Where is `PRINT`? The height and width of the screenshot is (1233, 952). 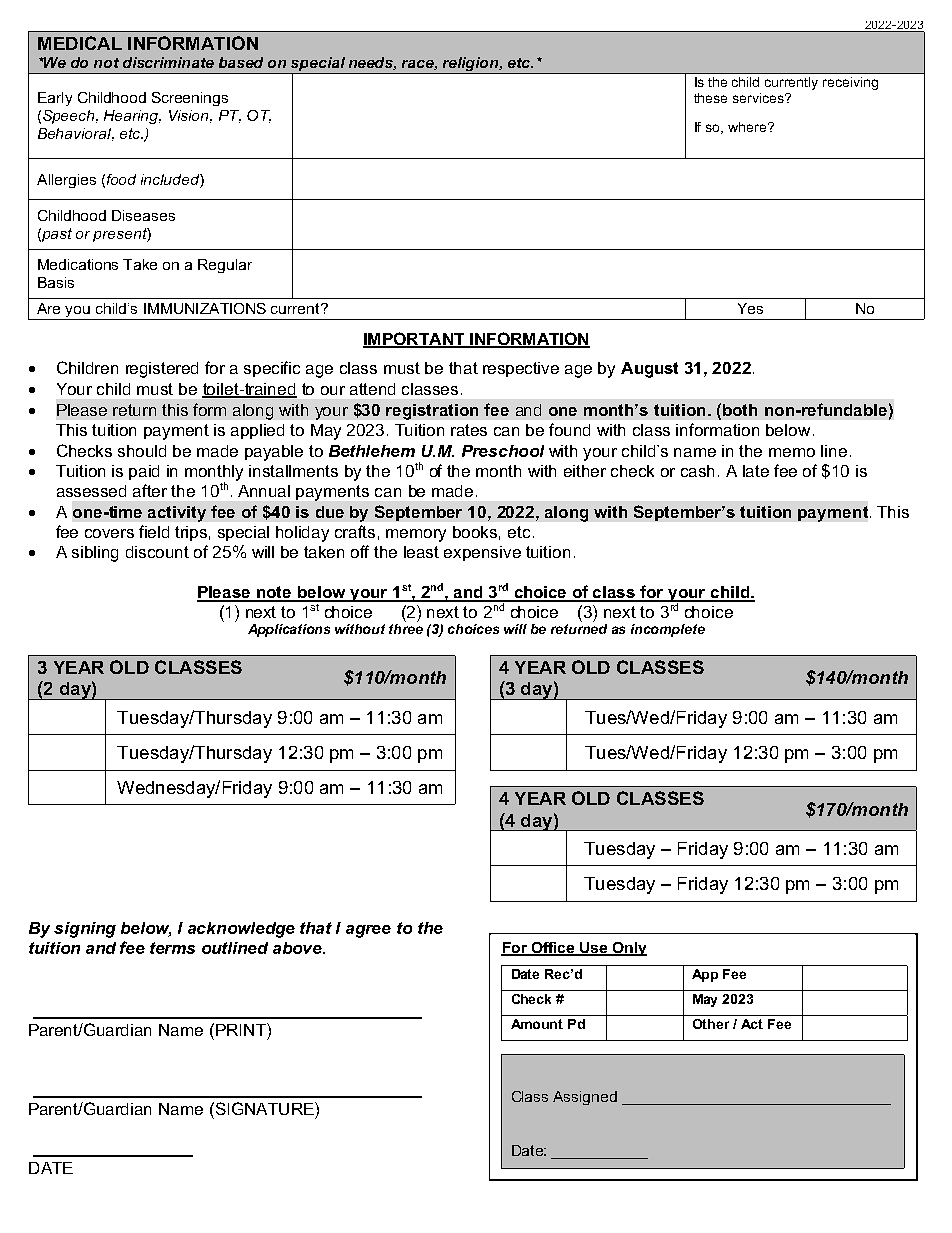 PRINT is located at coordinates (242, 1029).
